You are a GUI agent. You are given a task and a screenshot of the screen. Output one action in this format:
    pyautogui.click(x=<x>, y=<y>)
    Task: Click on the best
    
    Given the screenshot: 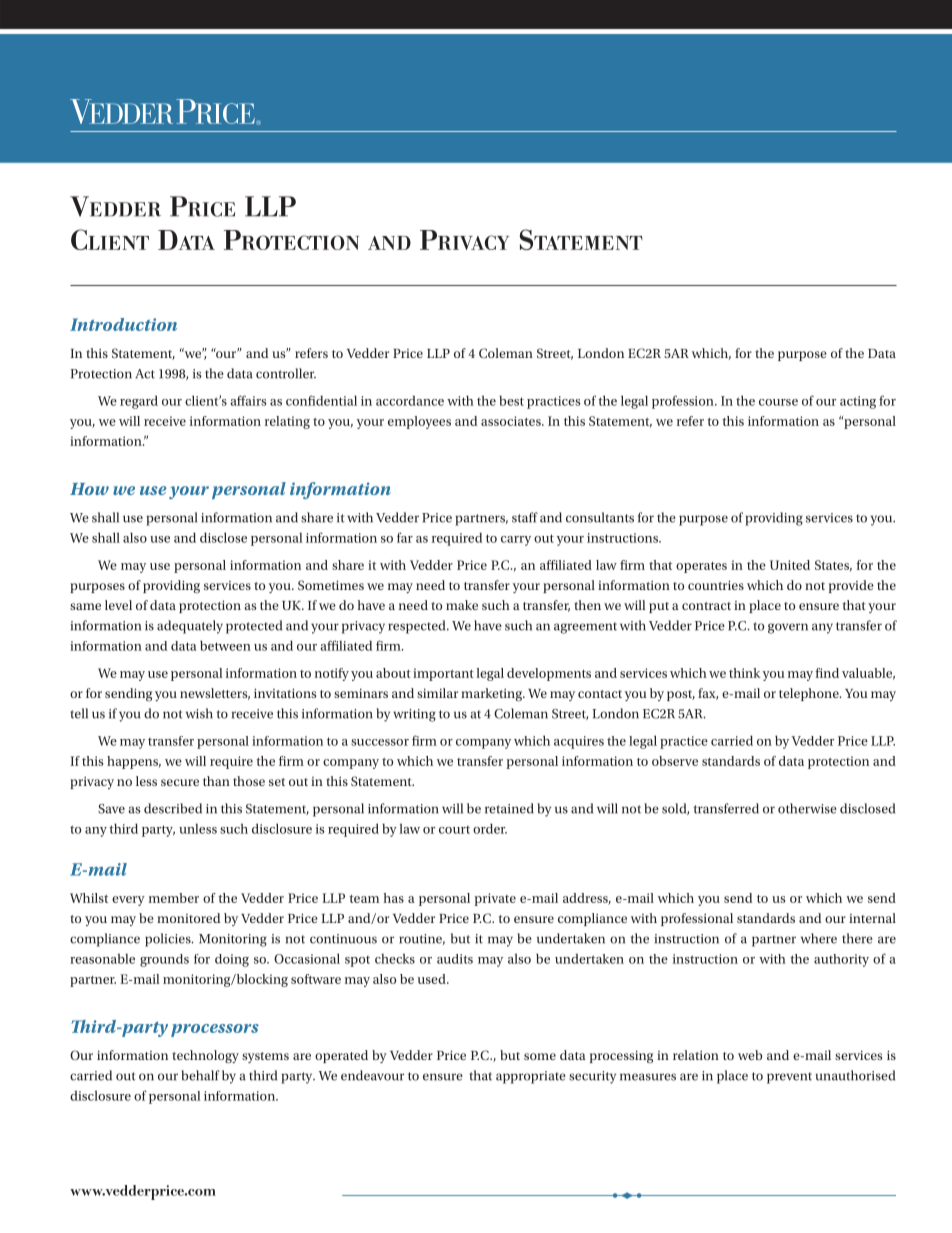 What is the action you would take?
    pyautogui.click(x=511, y=400)
